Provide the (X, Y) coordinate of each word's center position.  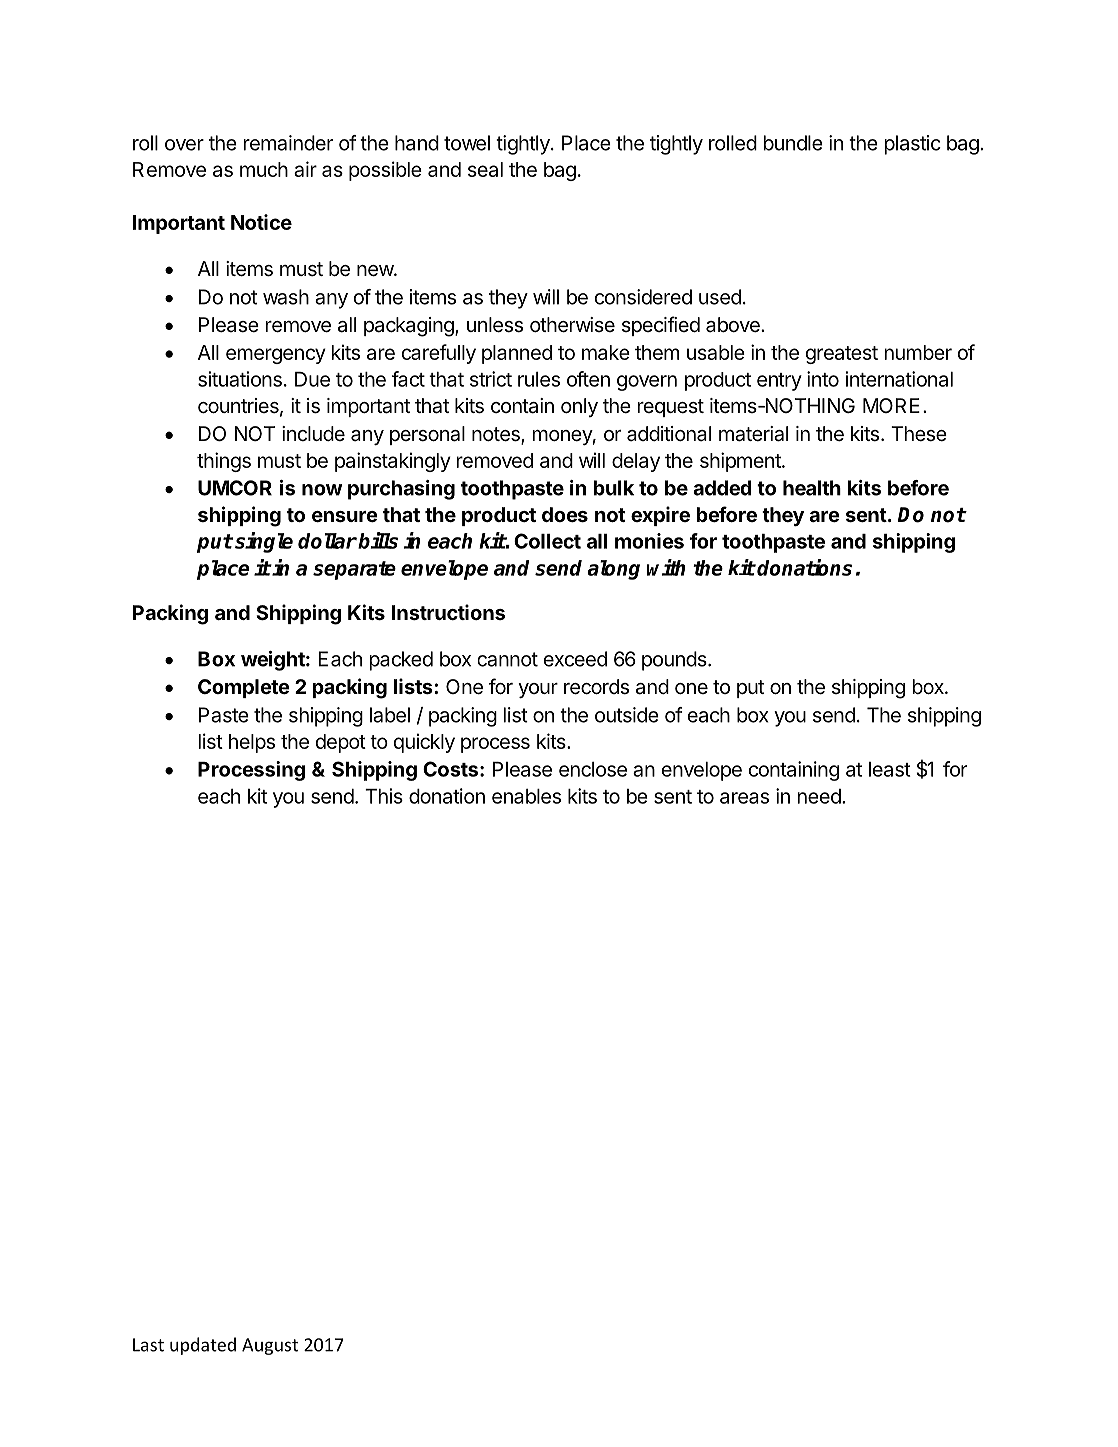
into (823, 379)
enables (526, 796)
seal (485, 169)
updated (203, 1346)
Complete (244, 688)
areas (744, 798)
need (820, 796)
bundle (793, 143)
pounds (675, 661)
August (270, 1346)
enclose (593, 769)
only (579, 407)
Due (312, 379)
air (305, 169)
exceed (575, 659)
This (384, 796)
